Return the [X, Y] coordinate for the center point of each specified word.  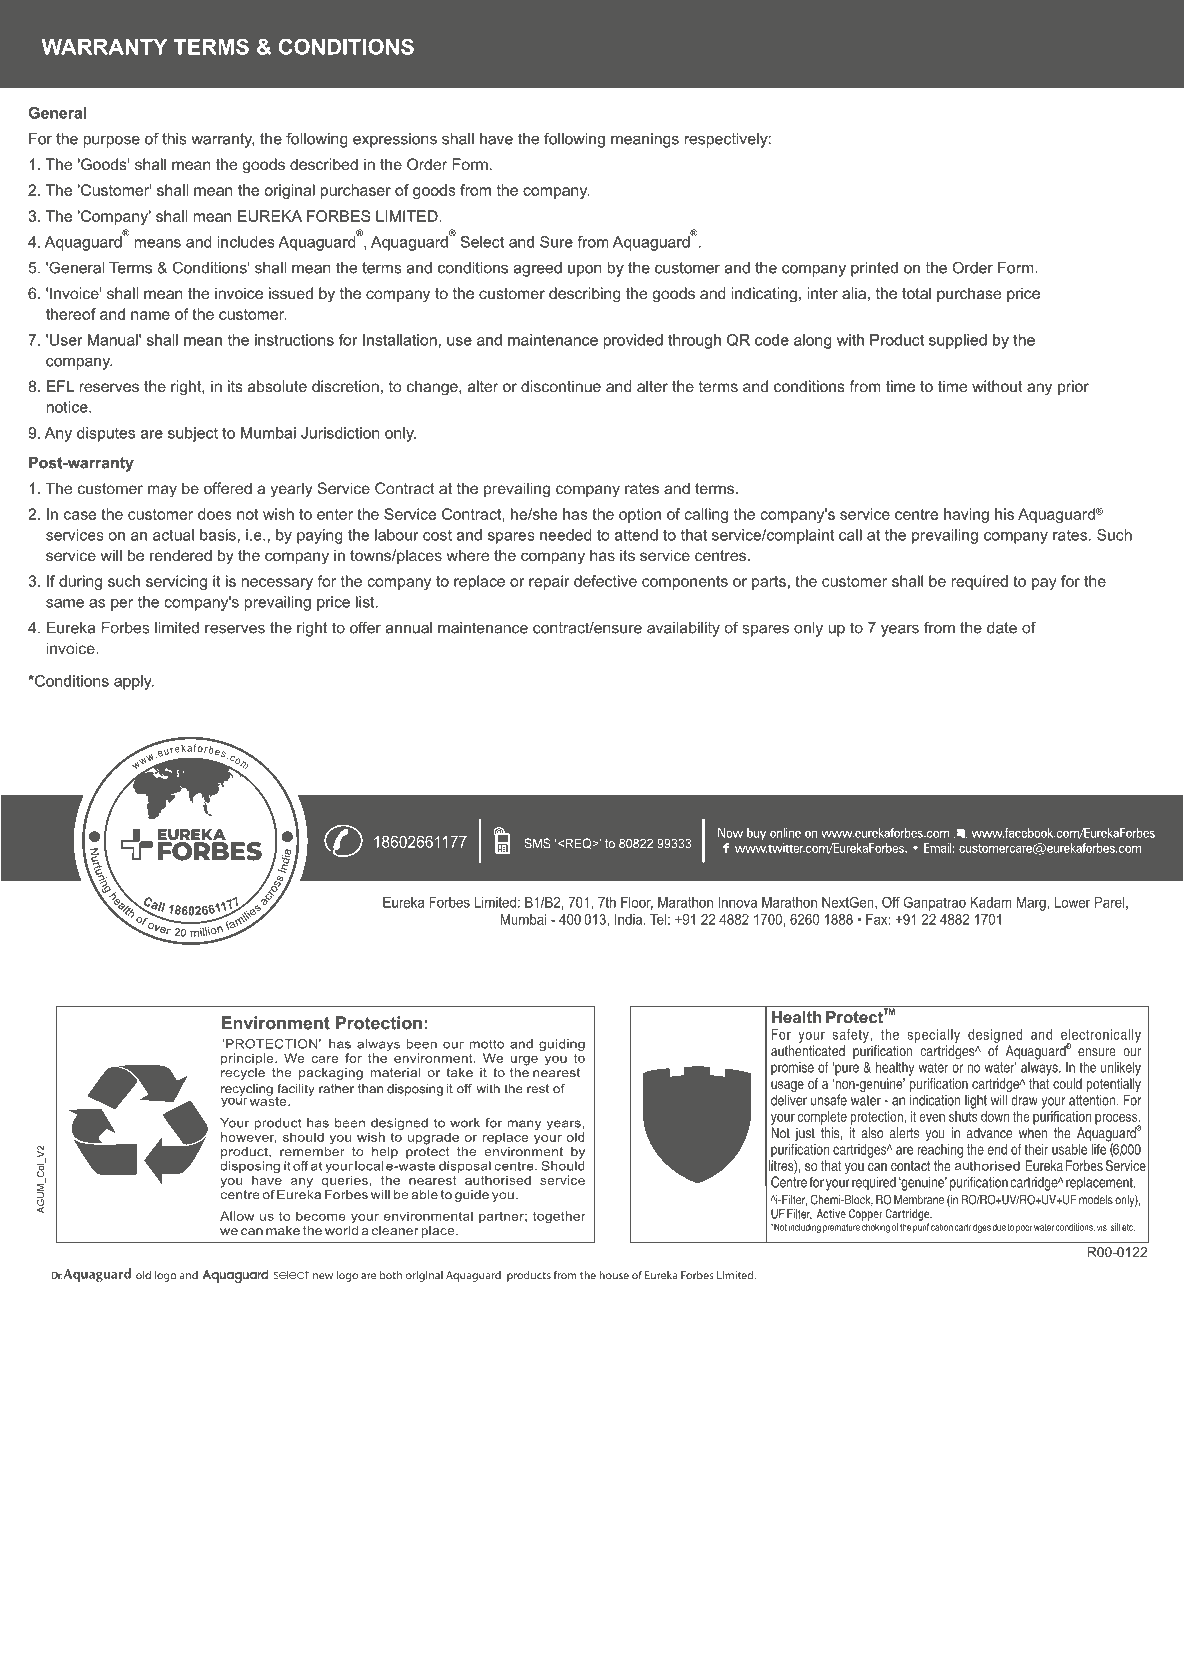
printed [874, 269]
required [979, 582]
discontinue [561, 386]
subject [193, 434]
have [496, 139]
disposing [415, 1090]
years [900, 631]
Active [831, 1213]
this [174, 139]
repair [549, 582]
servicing [176, 582]
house [614, 1275]
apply [134, 682]
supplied [958, 341]
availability [683, 629]
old [143, 1275]
